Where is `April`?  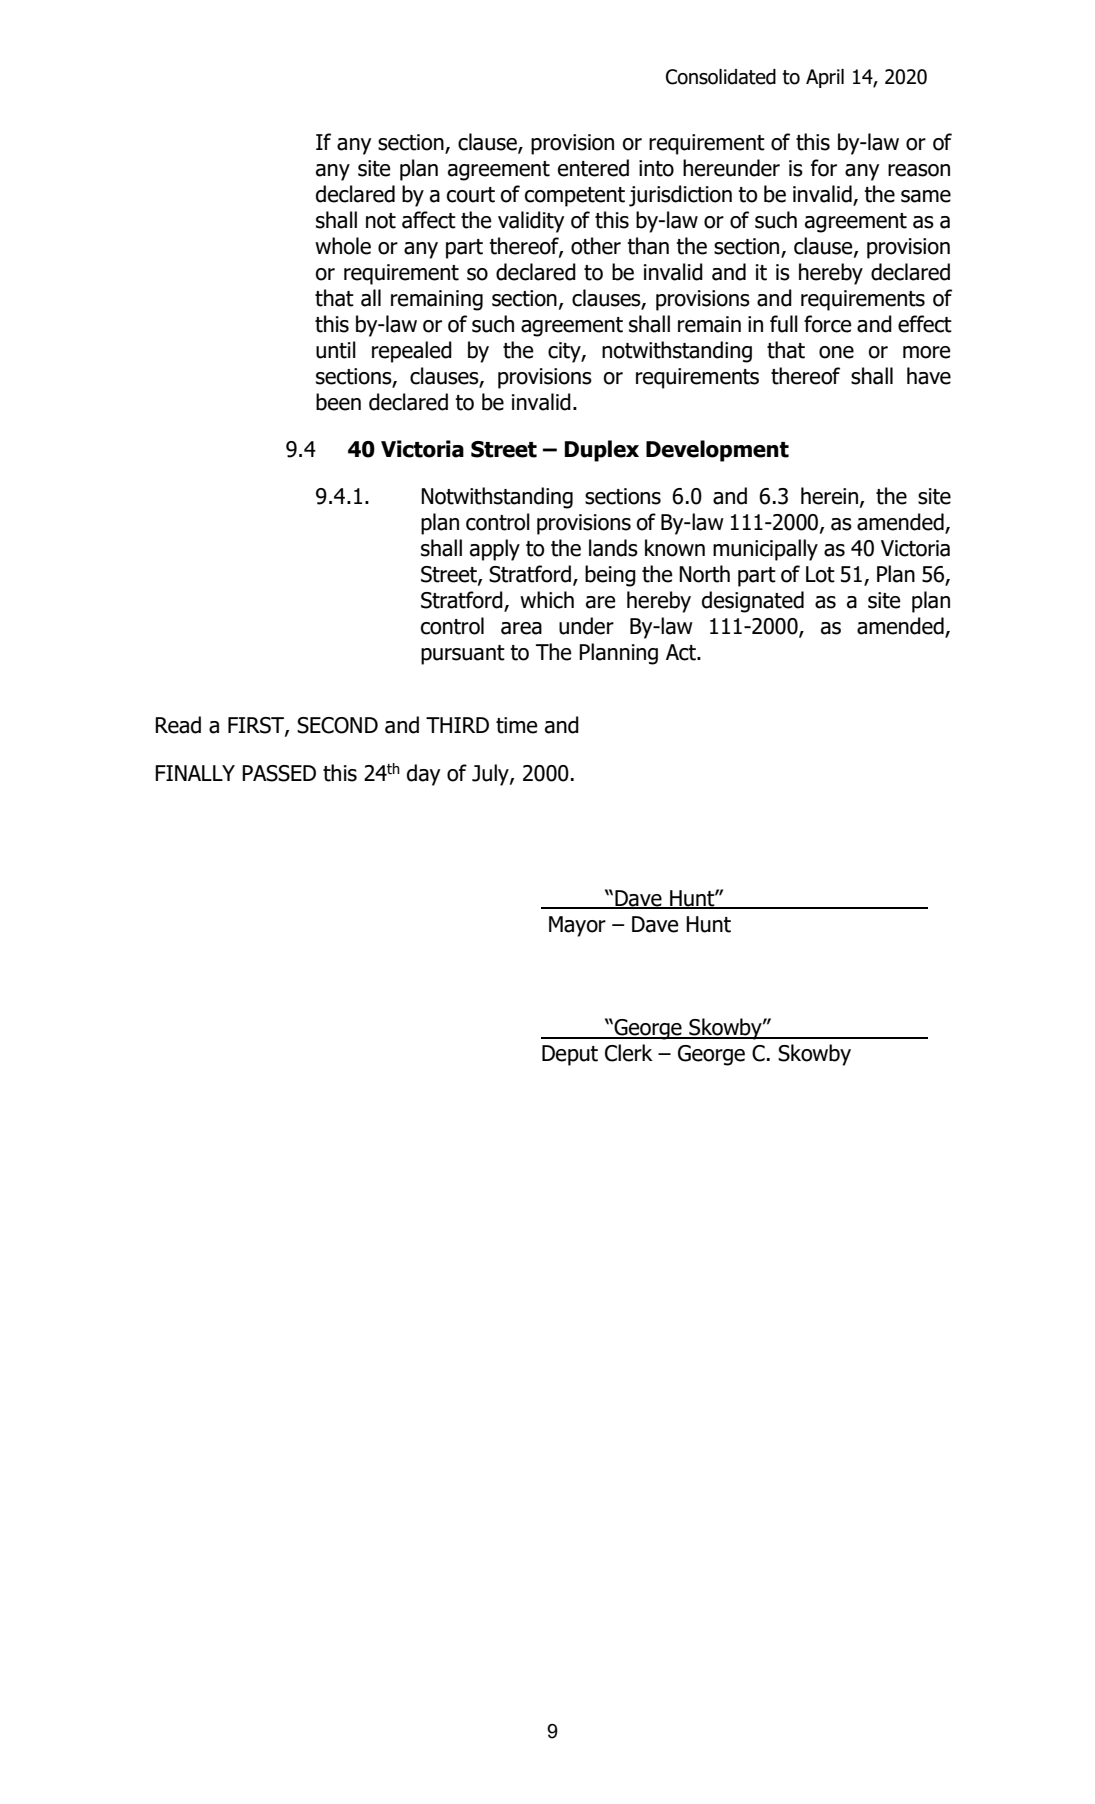
April is located at coordinates (825, 78).
